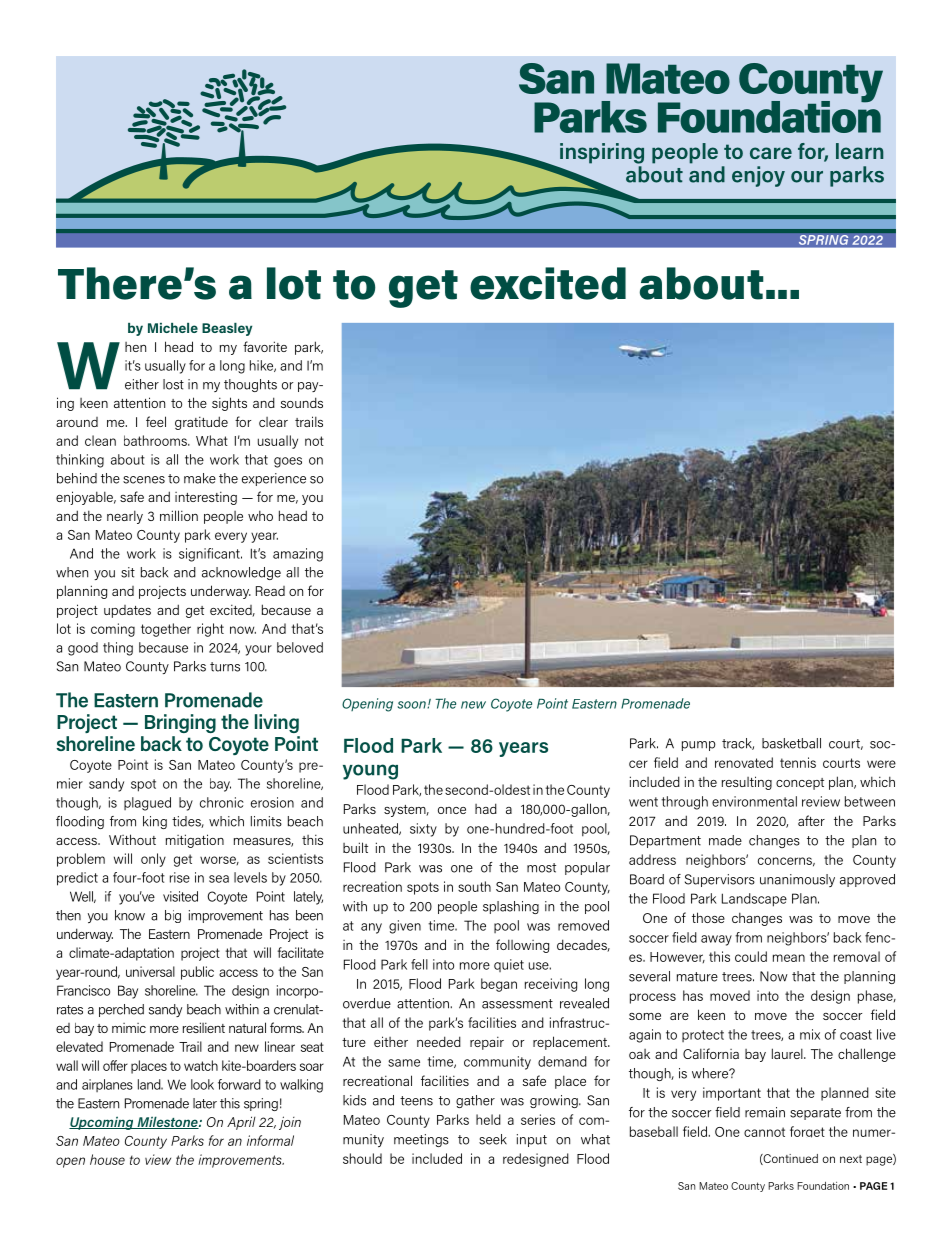 This screenshot has width=952, height=1233. What do you see at coordinates (602, 153) in the screenshot?
I see `inspiring` at bounding box center [602, 153].
